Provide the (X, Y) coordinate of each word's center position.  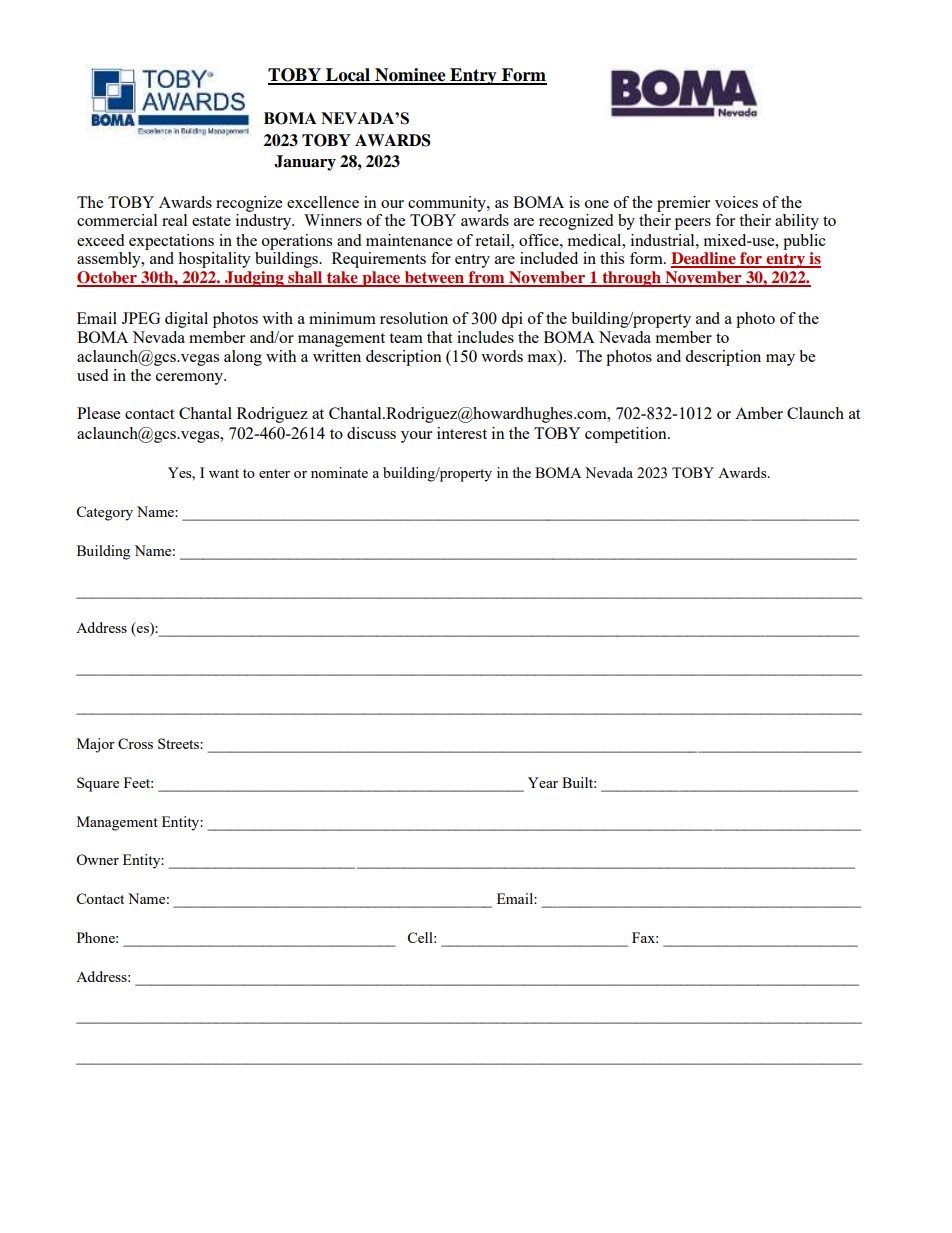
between (435, 278)
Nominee (410, 76)
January (305, 163)
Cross (135, 743)
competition (627, 435)
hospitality (214, 260)
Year (543, 782)
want (224, 473)
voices (736, 202)
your (416, 437)
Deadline (704, 259)
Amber (759, 413)
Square (98, 784)
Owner (97, 859)
